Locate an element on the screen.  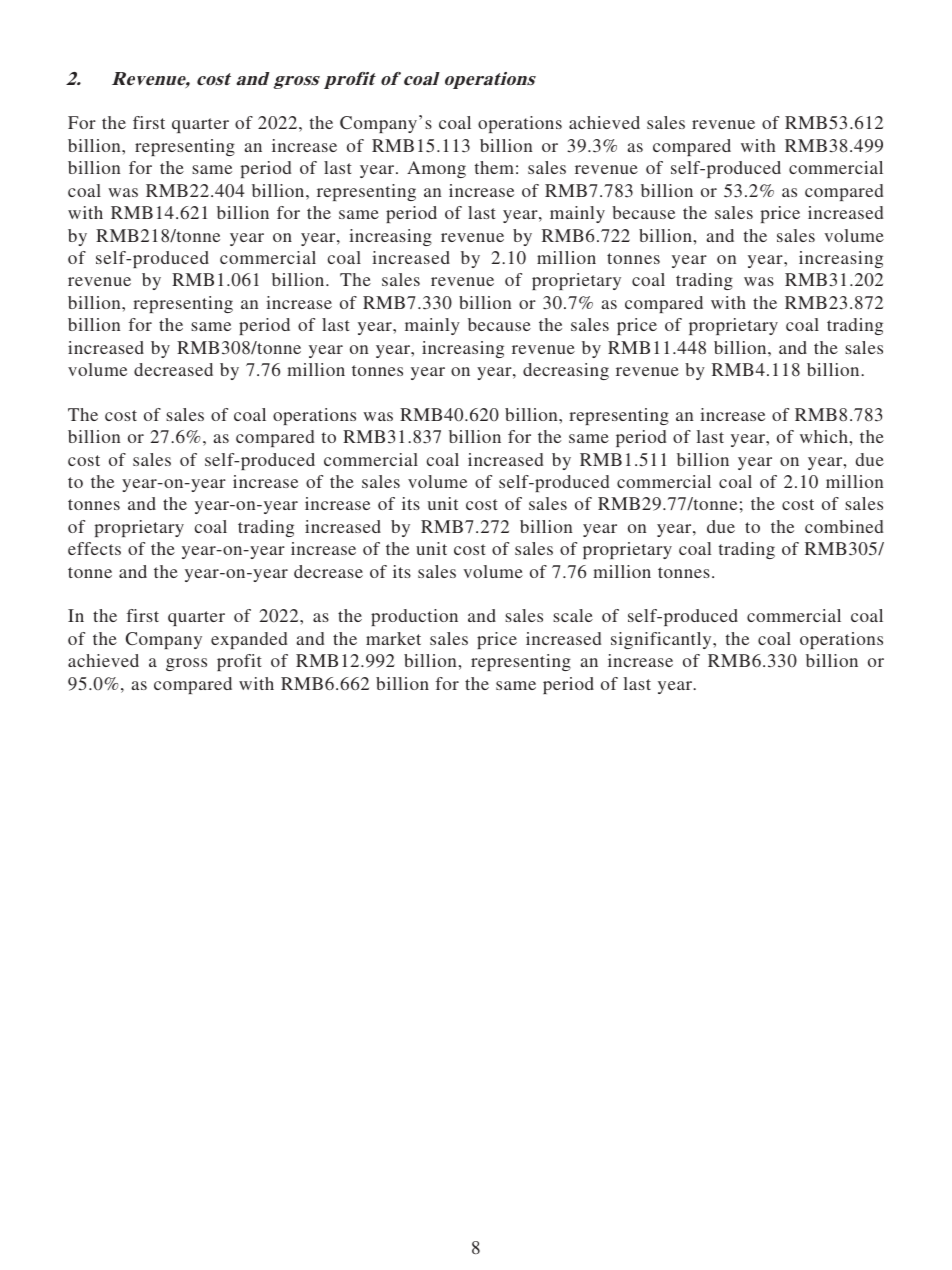
decreasing is located at coordinates (566, 371).
